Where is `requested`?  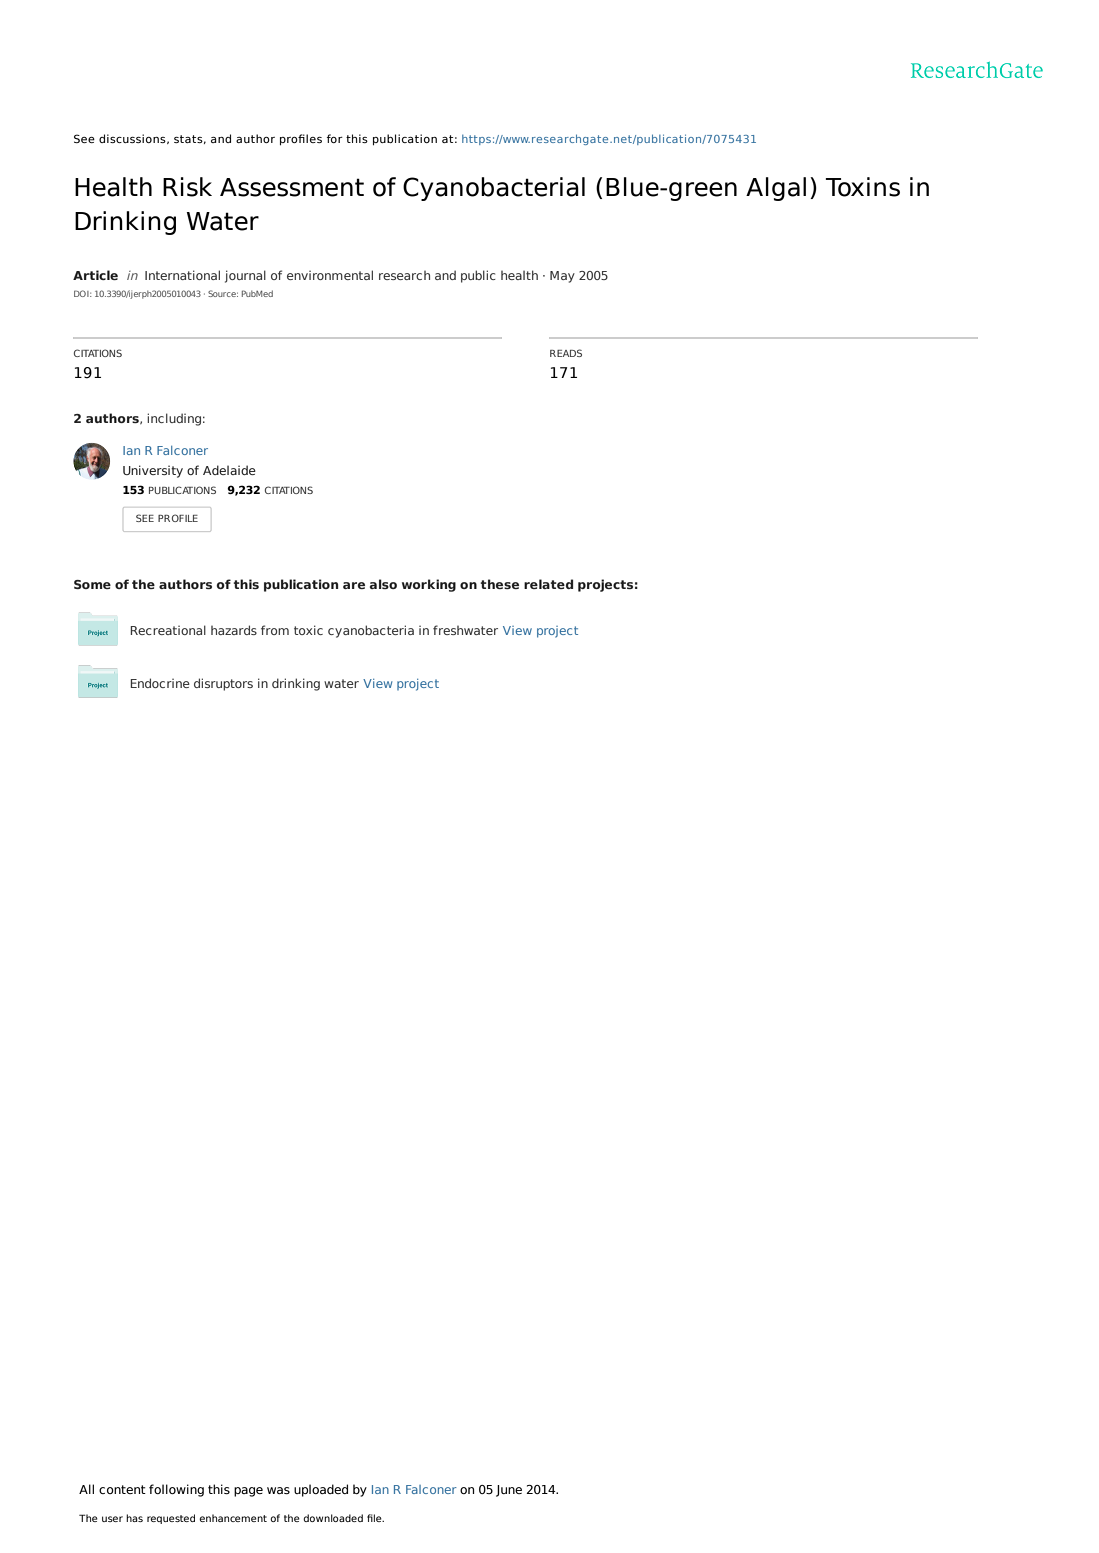 requested is located at coordinates (171, 1519).
